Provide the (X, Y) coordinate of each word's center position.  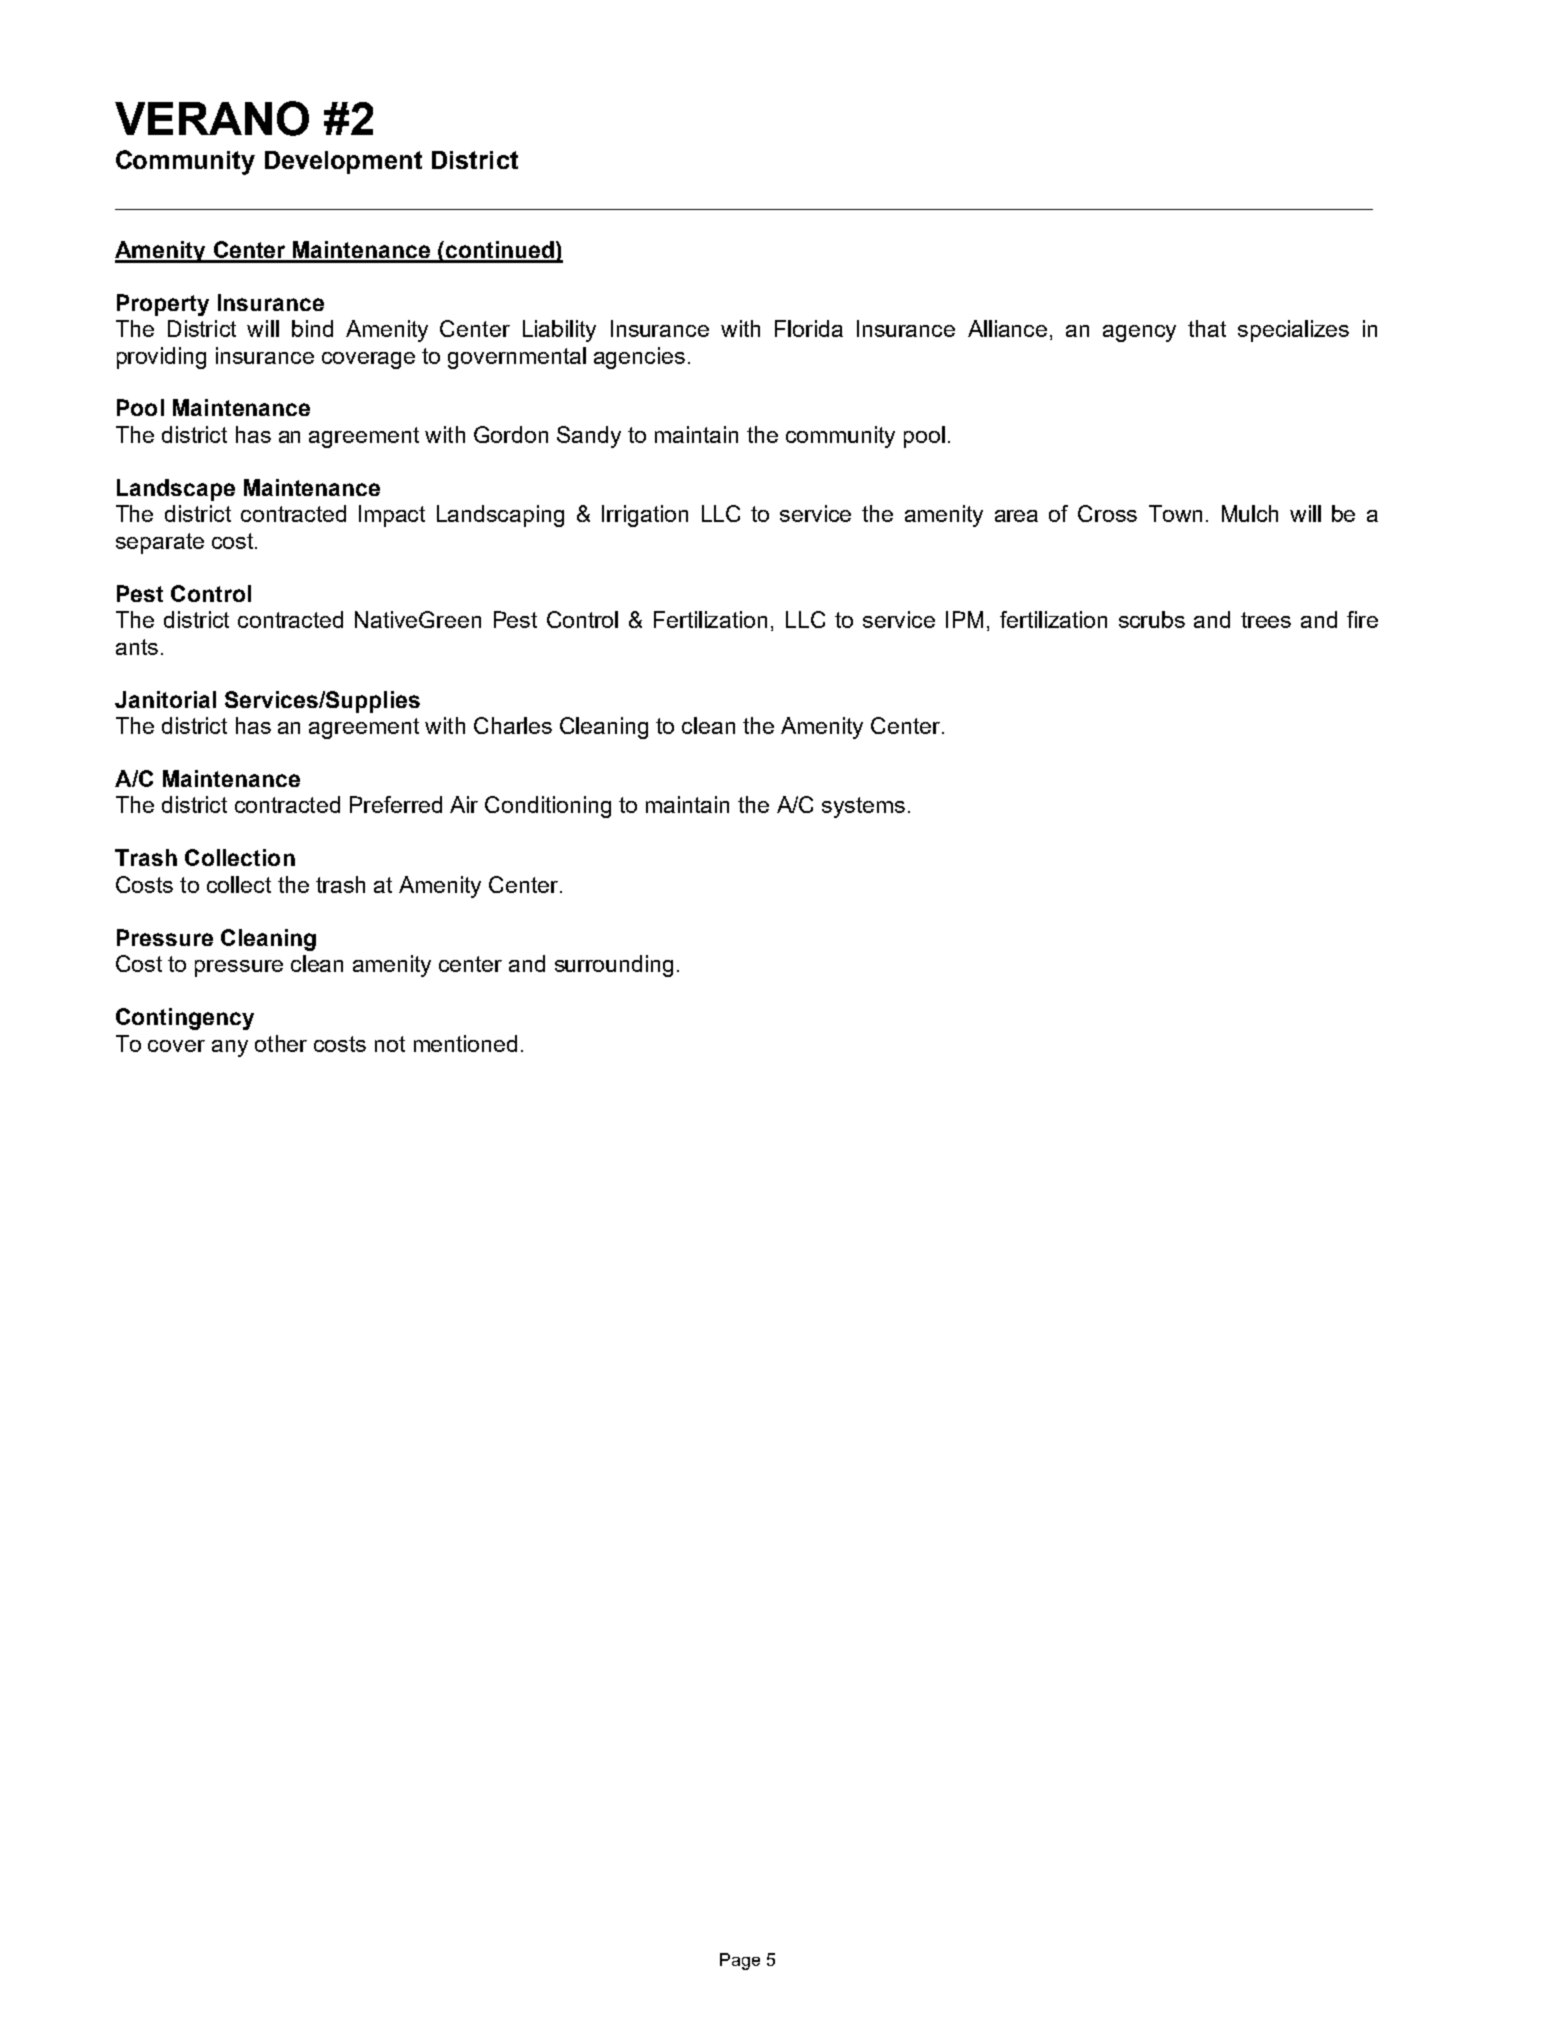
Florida (809, 328)
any (230, 1048)
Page (740, 1961)
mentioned (465, 1043)
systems (863, 807)
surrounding (614, 966)
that (1207, 328)
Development (343, 162)
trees (1266, 620)
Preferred (396, 804)
